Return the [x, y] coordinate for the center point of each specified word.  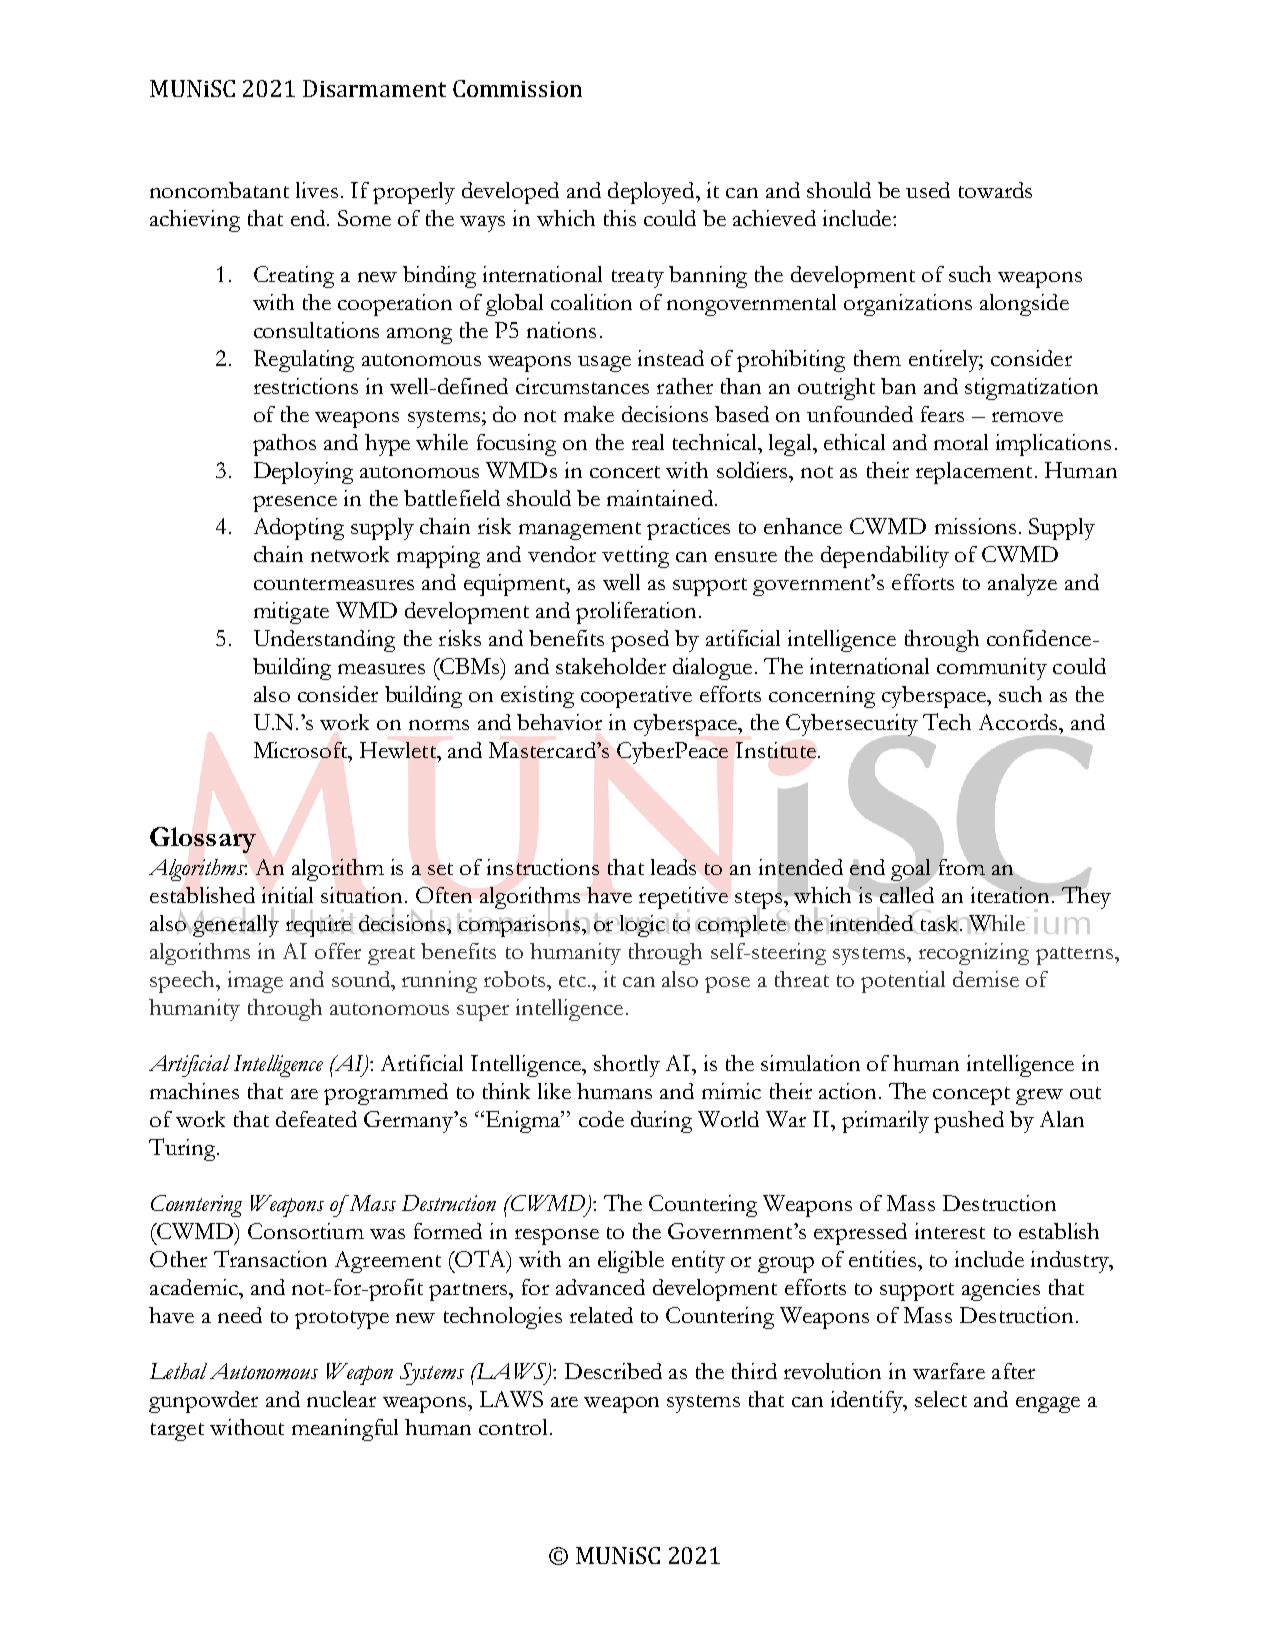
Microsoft [302, 750]
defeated [316, 1119]
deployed [652, 193]
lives [317, 190]
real [648, 442]
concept [971, 1096]
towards [995, 190]
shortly [627, 1066]
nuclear [341, 1399]
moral [961, 442]
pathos [284, 445]
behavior [559, 722]
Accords [1019, 722]
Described [613, 1371]
